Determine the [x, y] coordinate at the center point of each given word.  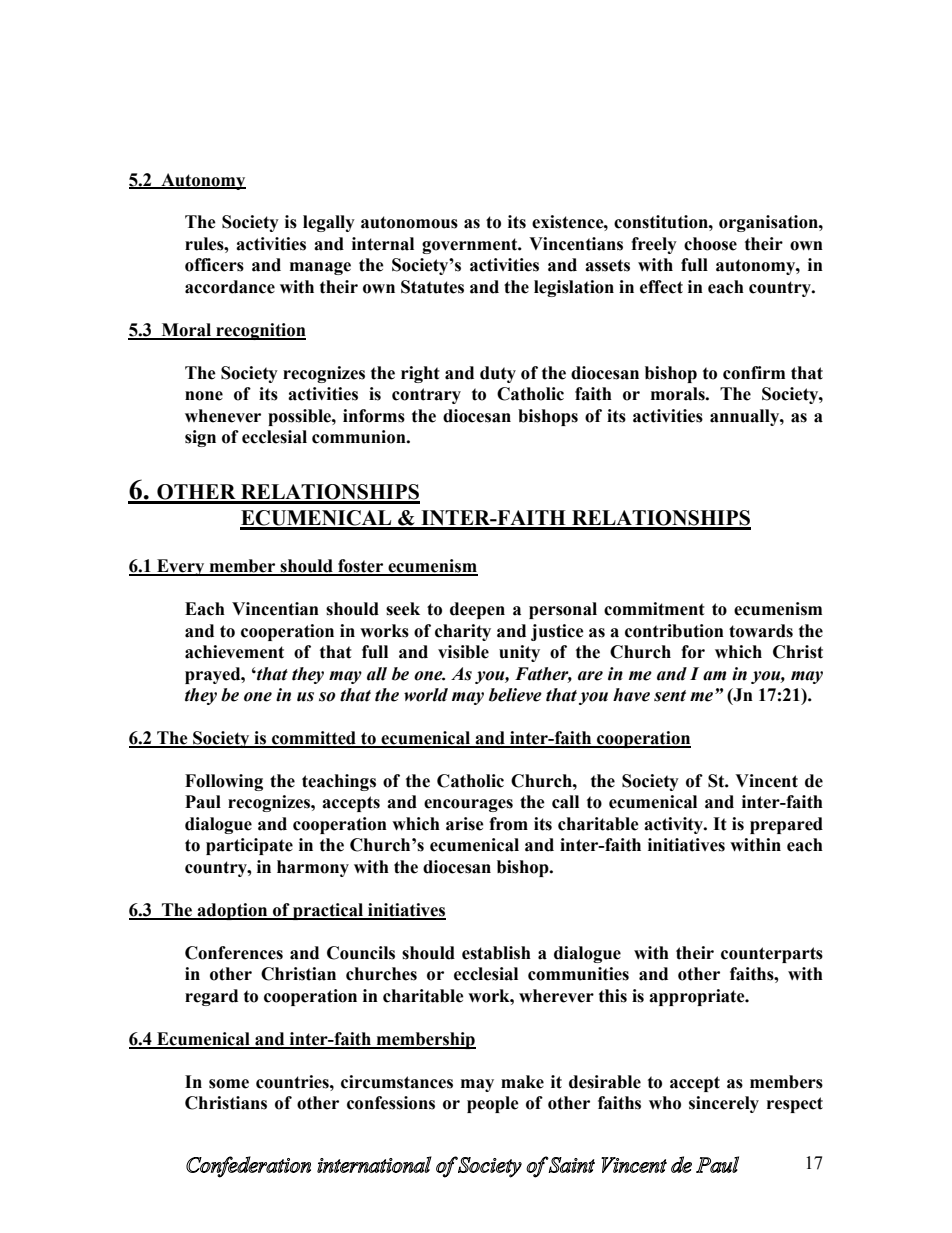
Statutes [432, 287]
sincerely [724, 1104]
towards [761, 631]
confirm [754, 373]
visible [463, 652]
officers [214, 265]
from [508, 824]
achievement [234, 652]
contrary [426, 396]
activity [674, 825]
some [229, 1084]
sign [200, 438]
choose [710, 244]
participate [249, 846]
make [522, 1082]
